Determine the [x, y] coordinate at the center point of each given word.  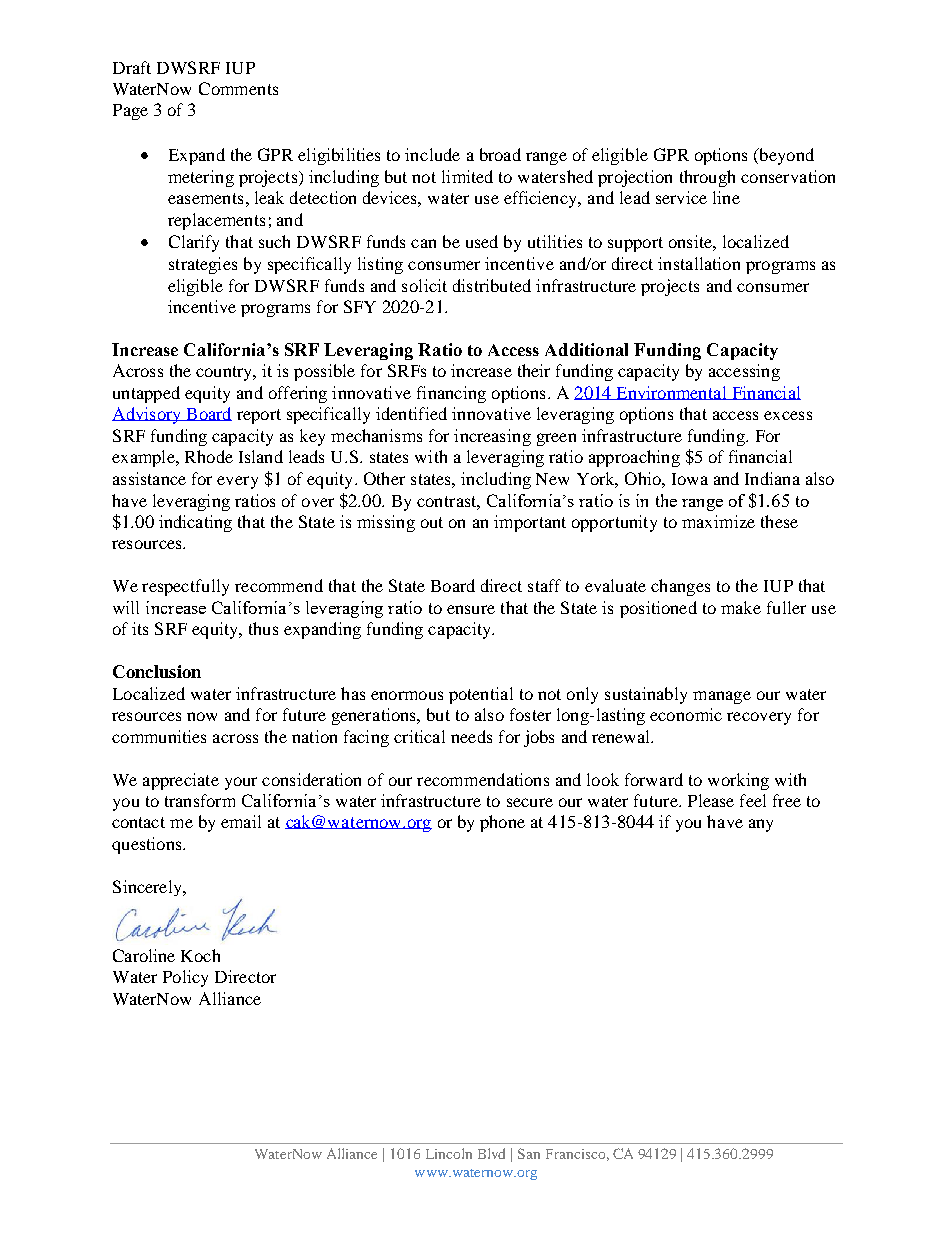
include [432, 154]
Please [711, 800]
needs [471, 736]
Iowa [690, 479]
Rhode [209, 456]
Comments [238, 88]
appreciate [181, 781]
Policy [185, 978]
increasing [492, 437]
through [707, 178]
